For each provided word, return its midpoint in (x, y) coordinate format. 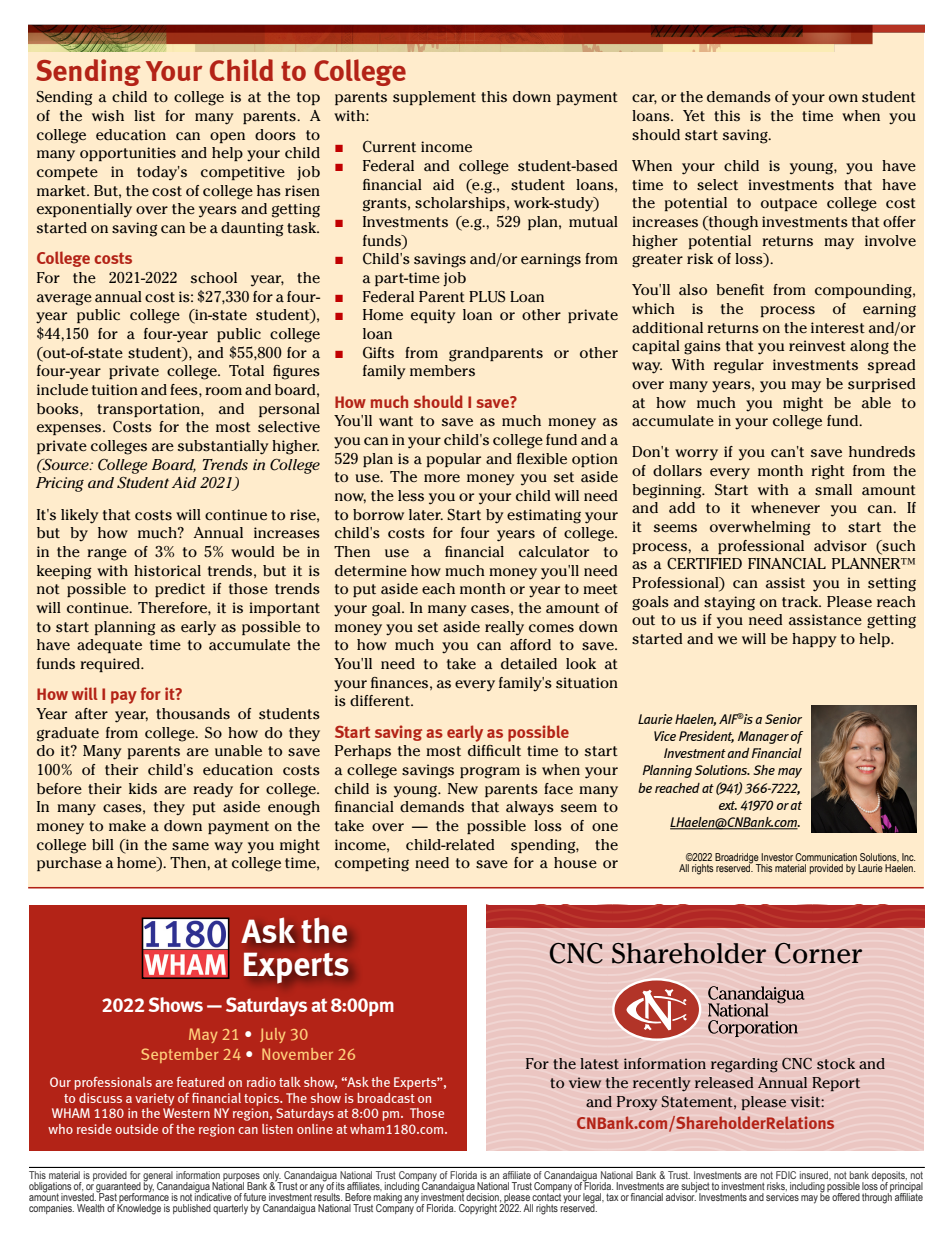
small (833, 490)
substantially (223, 447)
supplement (434, 98)
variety (155, 1099)
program (490, 773)
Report (836, 1084)
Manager (763, 737)
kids (143, 789)
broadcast (386, 1098)
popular (454, 460)
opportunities (128, 154)
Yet (694, 115)
